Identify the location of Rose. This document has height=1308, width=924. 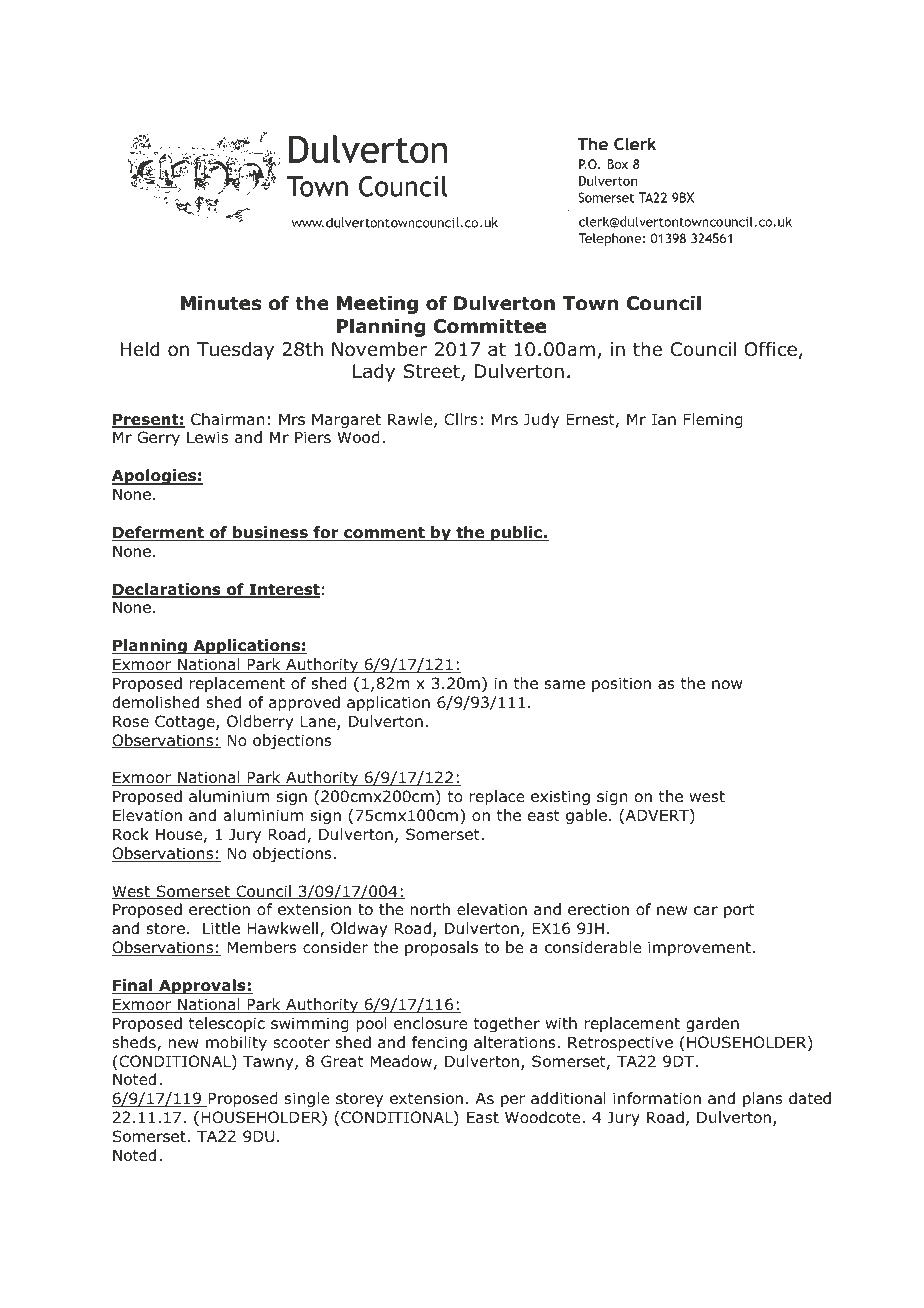
(131, 721).
